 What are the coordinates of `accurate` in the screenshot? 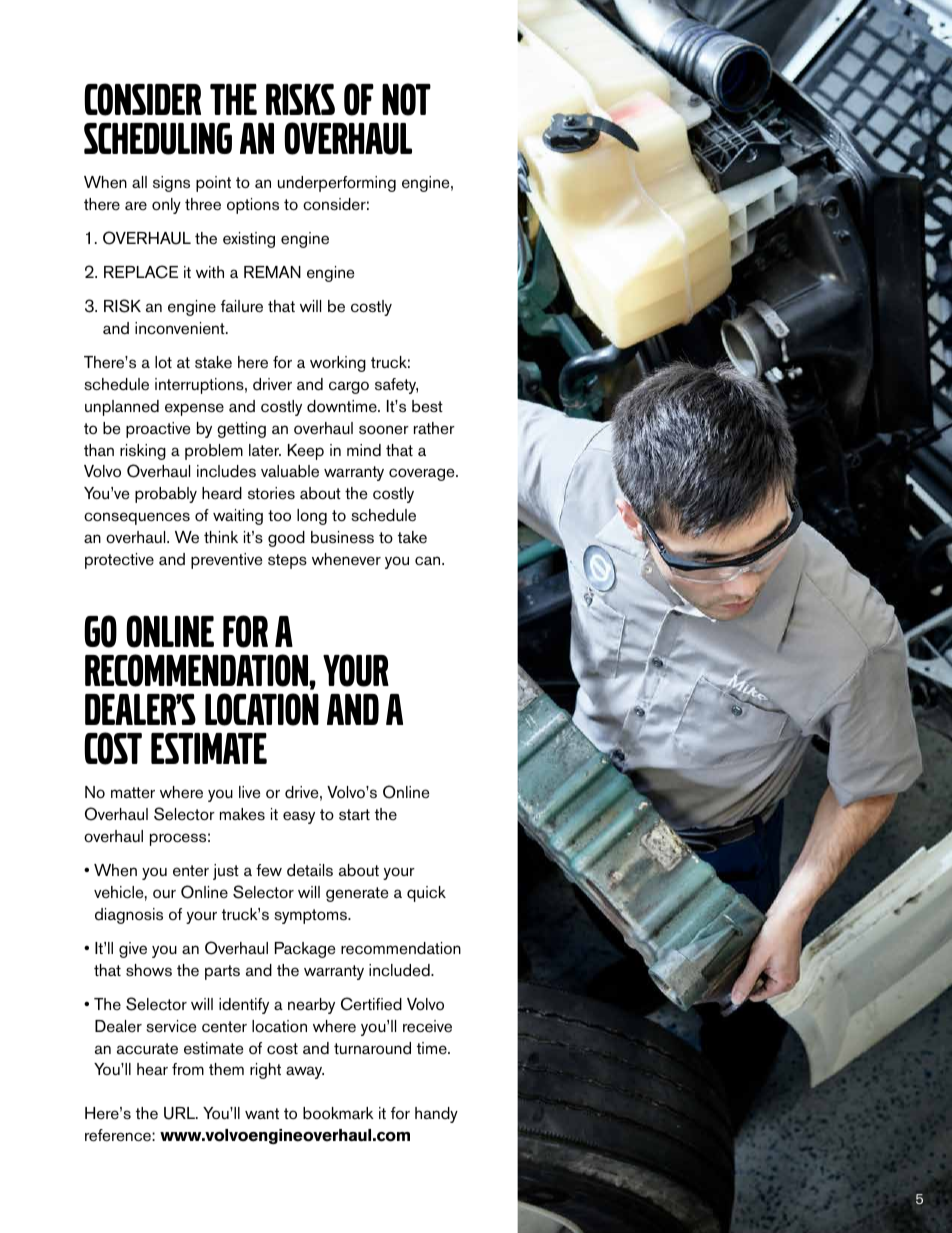 It's located at (147, 1049).
